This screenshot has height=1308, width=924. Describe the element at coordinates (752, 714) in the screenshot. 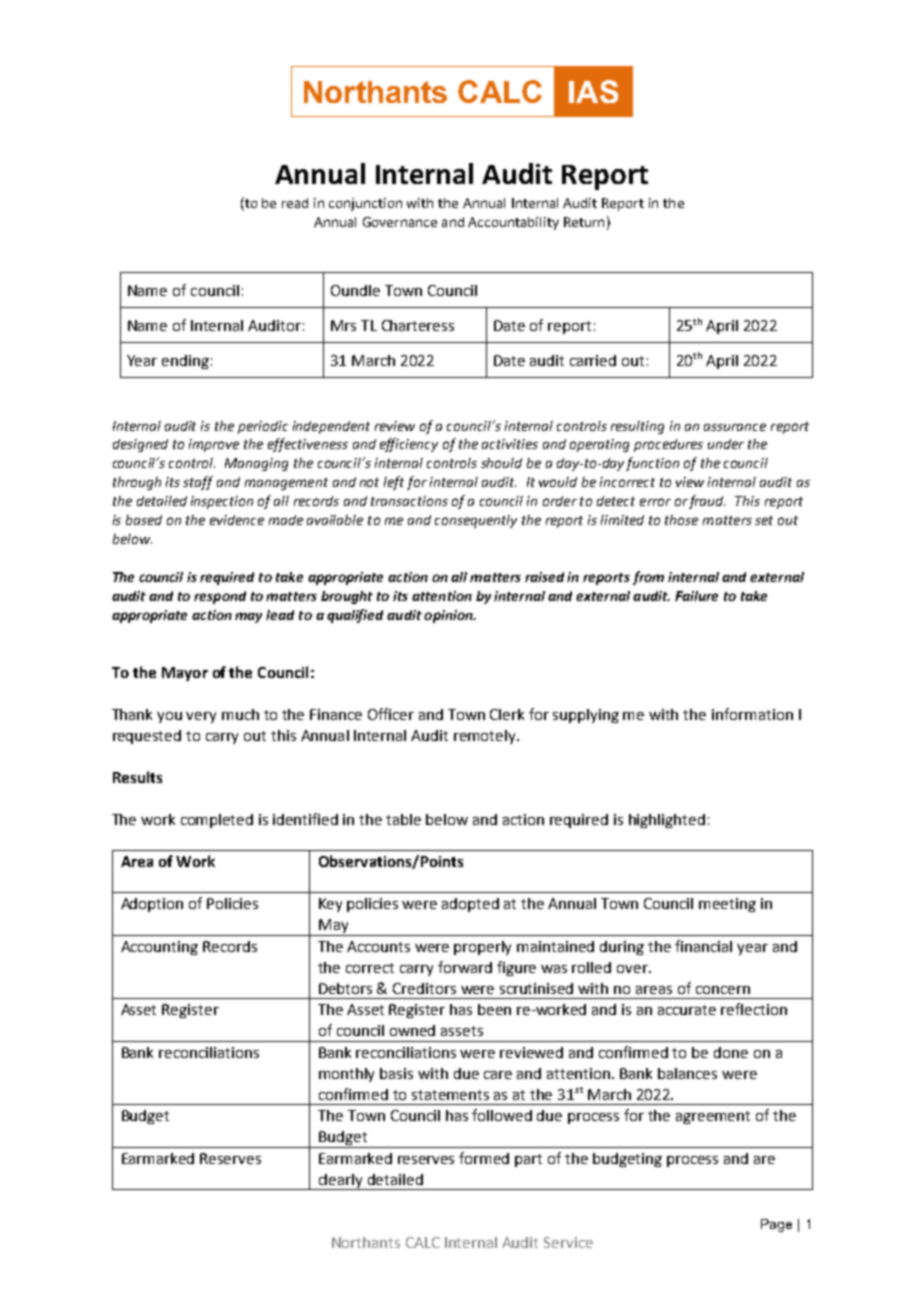

I see `information` at that location.
